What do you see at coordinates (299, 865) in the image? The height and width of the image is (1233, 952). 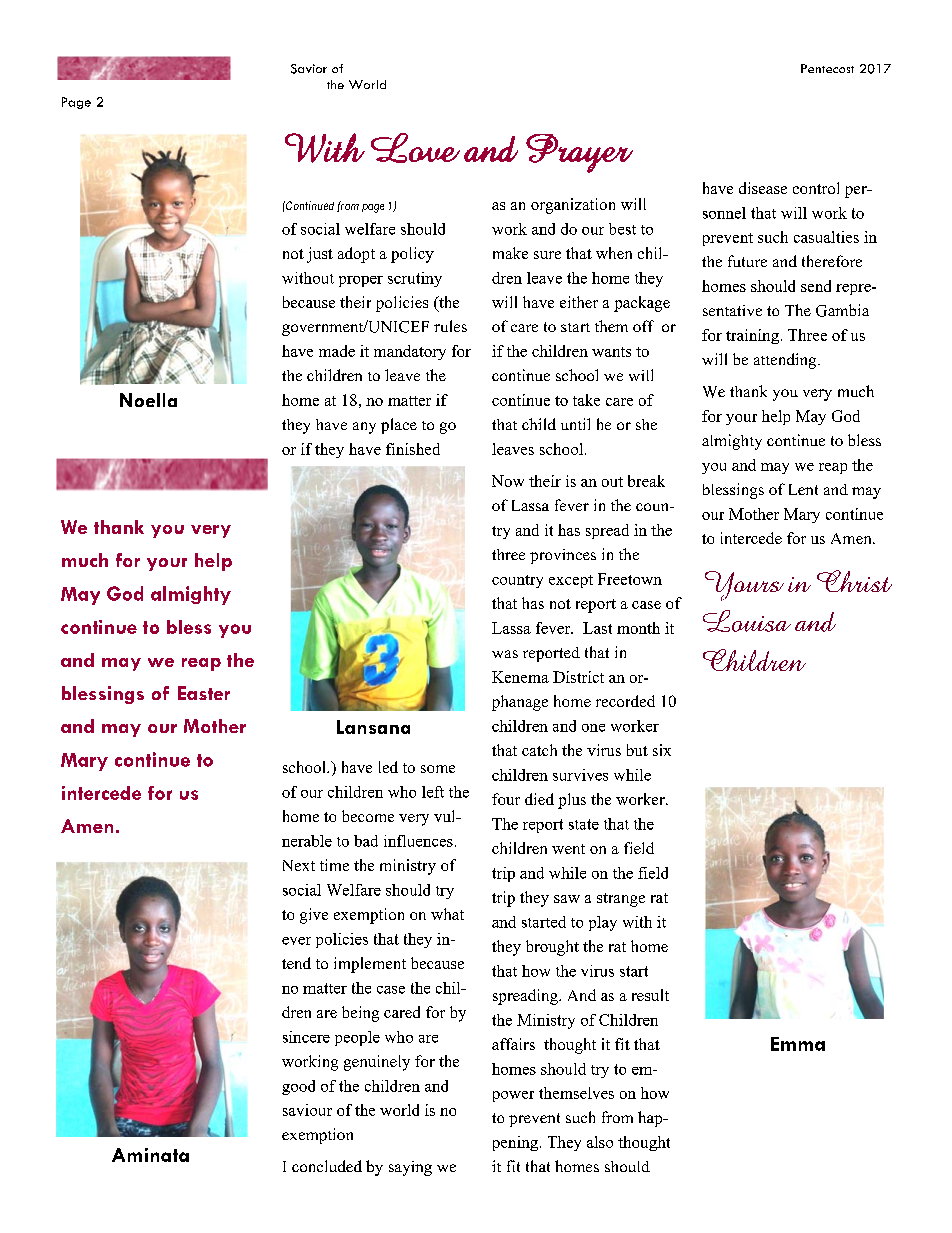 I see `Next` at bounding box center [299, 865].
